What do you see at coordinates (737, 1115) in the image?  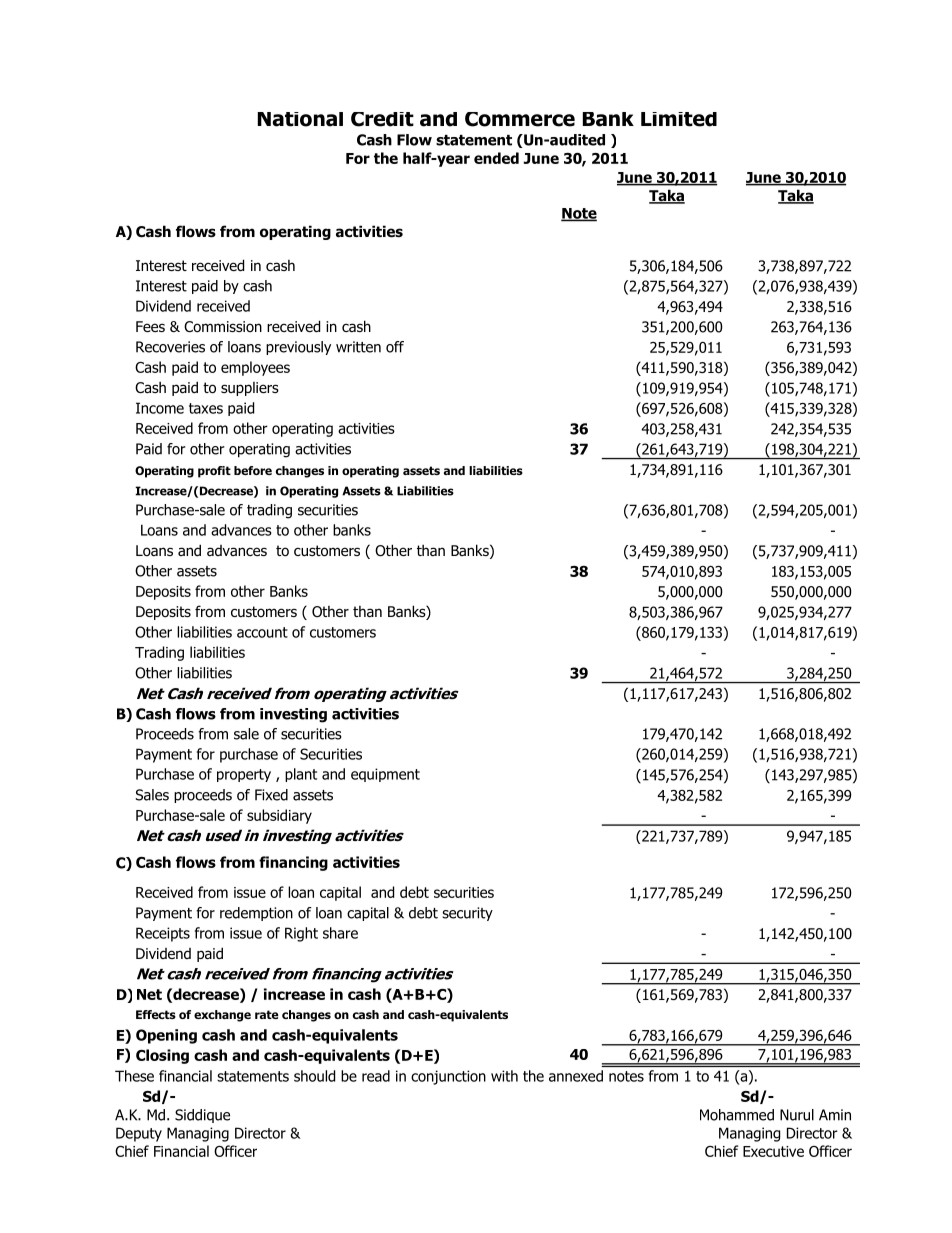 I see `Mohammed` at bounding box center [737, 1115].
